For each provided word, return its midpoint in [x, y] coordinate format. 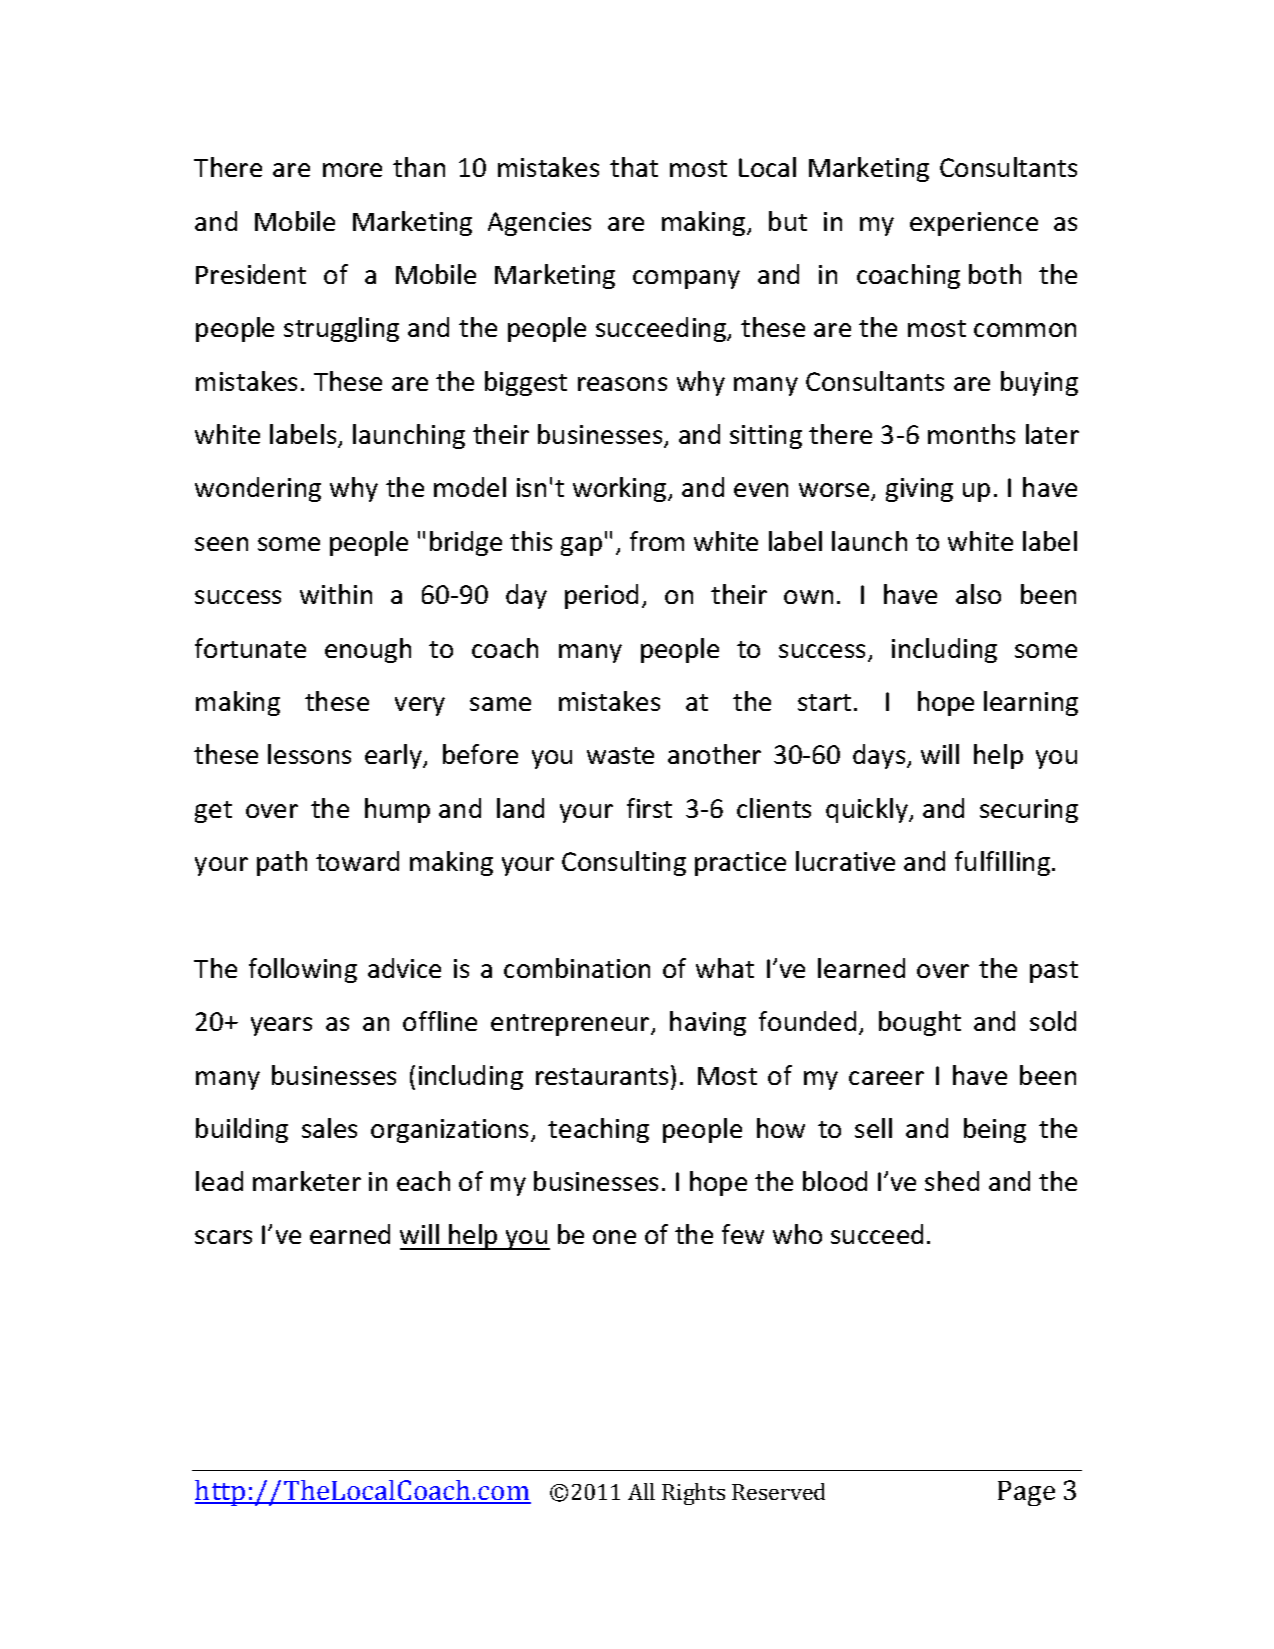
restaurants [602, 1076]
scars [223, 1237]
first [649, 808]
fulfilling [1002, 863]
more [352, 170]
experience [974, 224]
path [282, 863]
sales [329, 1128]
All [641, 1491]
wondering [258, 489]
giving [919, 490]
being [995, 1130]
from [657, 541]
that [634, 167]
